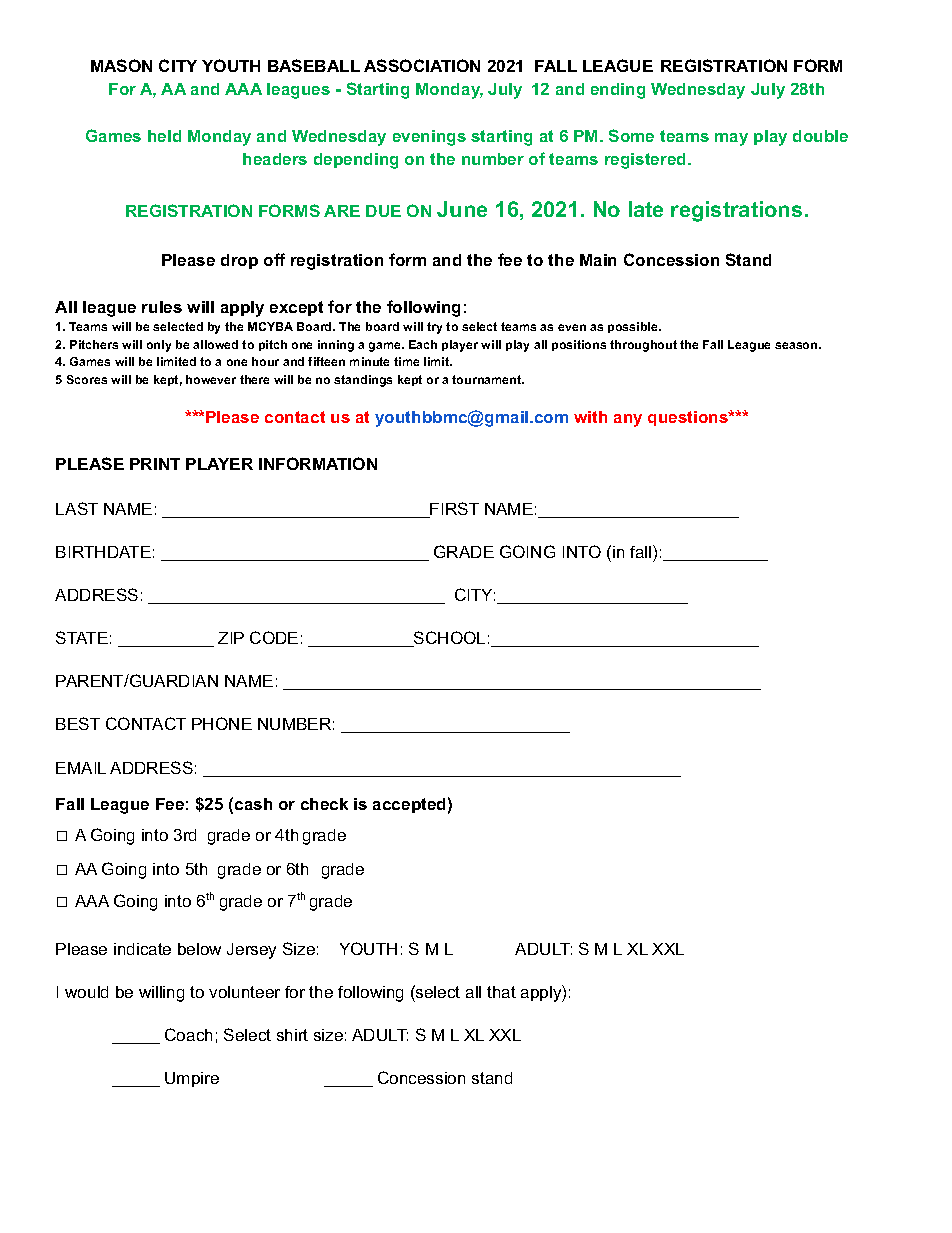 The height and width of the document is (1233, 952). I want to click on held, so click(164, 136).
